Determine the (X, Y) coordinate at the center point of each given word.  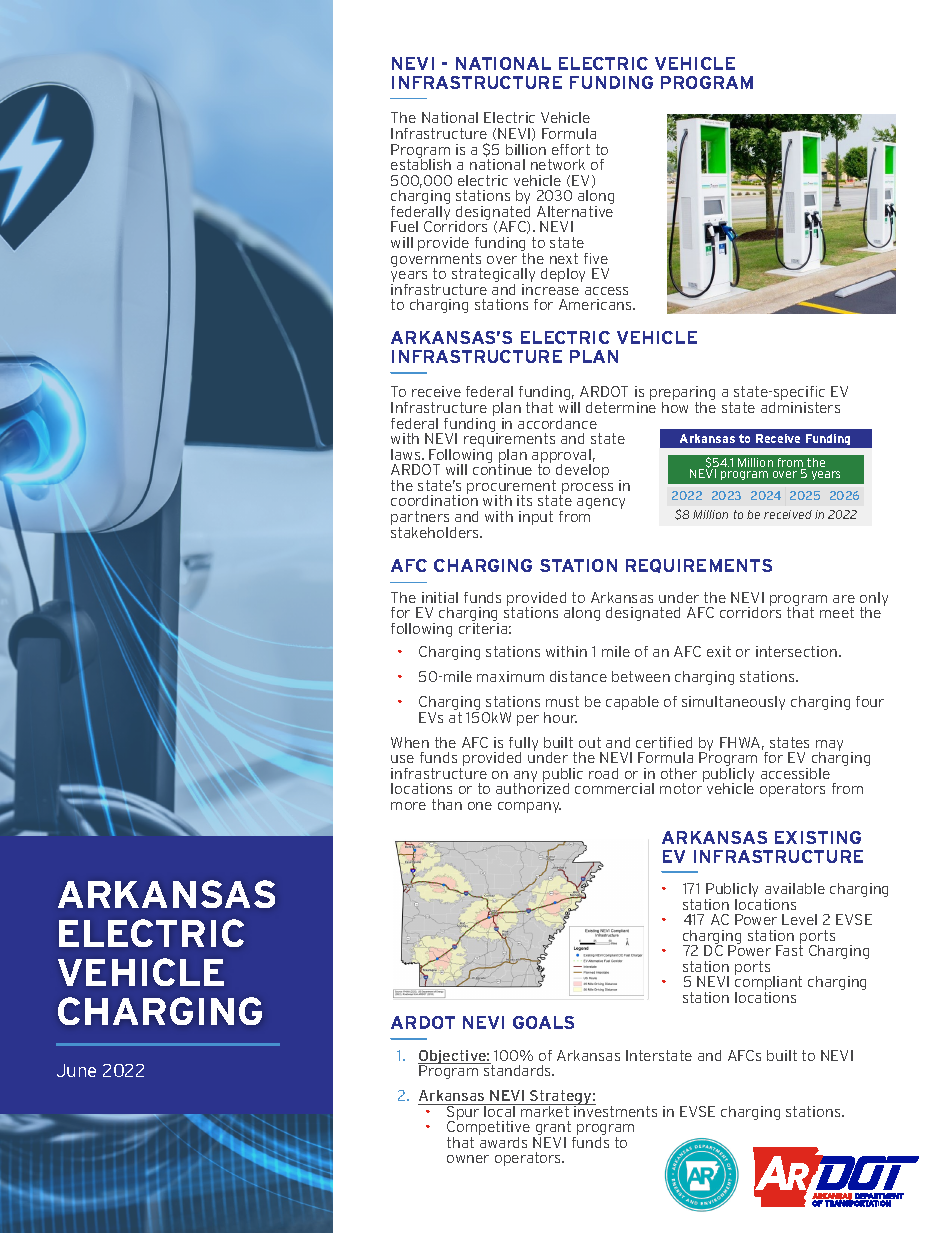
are (844, 599)
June (76, 1070)
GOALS (543, 1022)
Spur (463, 1113)
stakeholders (436, 531)
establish (421, 163)
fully (523, 745)
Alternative (575, 211)
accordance (557, 423)
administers (800, 407)
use (402, 759)
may (829, 747)
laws (407, 454)
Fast (789, 949)
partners (420, 519)
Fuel (404, 226)
